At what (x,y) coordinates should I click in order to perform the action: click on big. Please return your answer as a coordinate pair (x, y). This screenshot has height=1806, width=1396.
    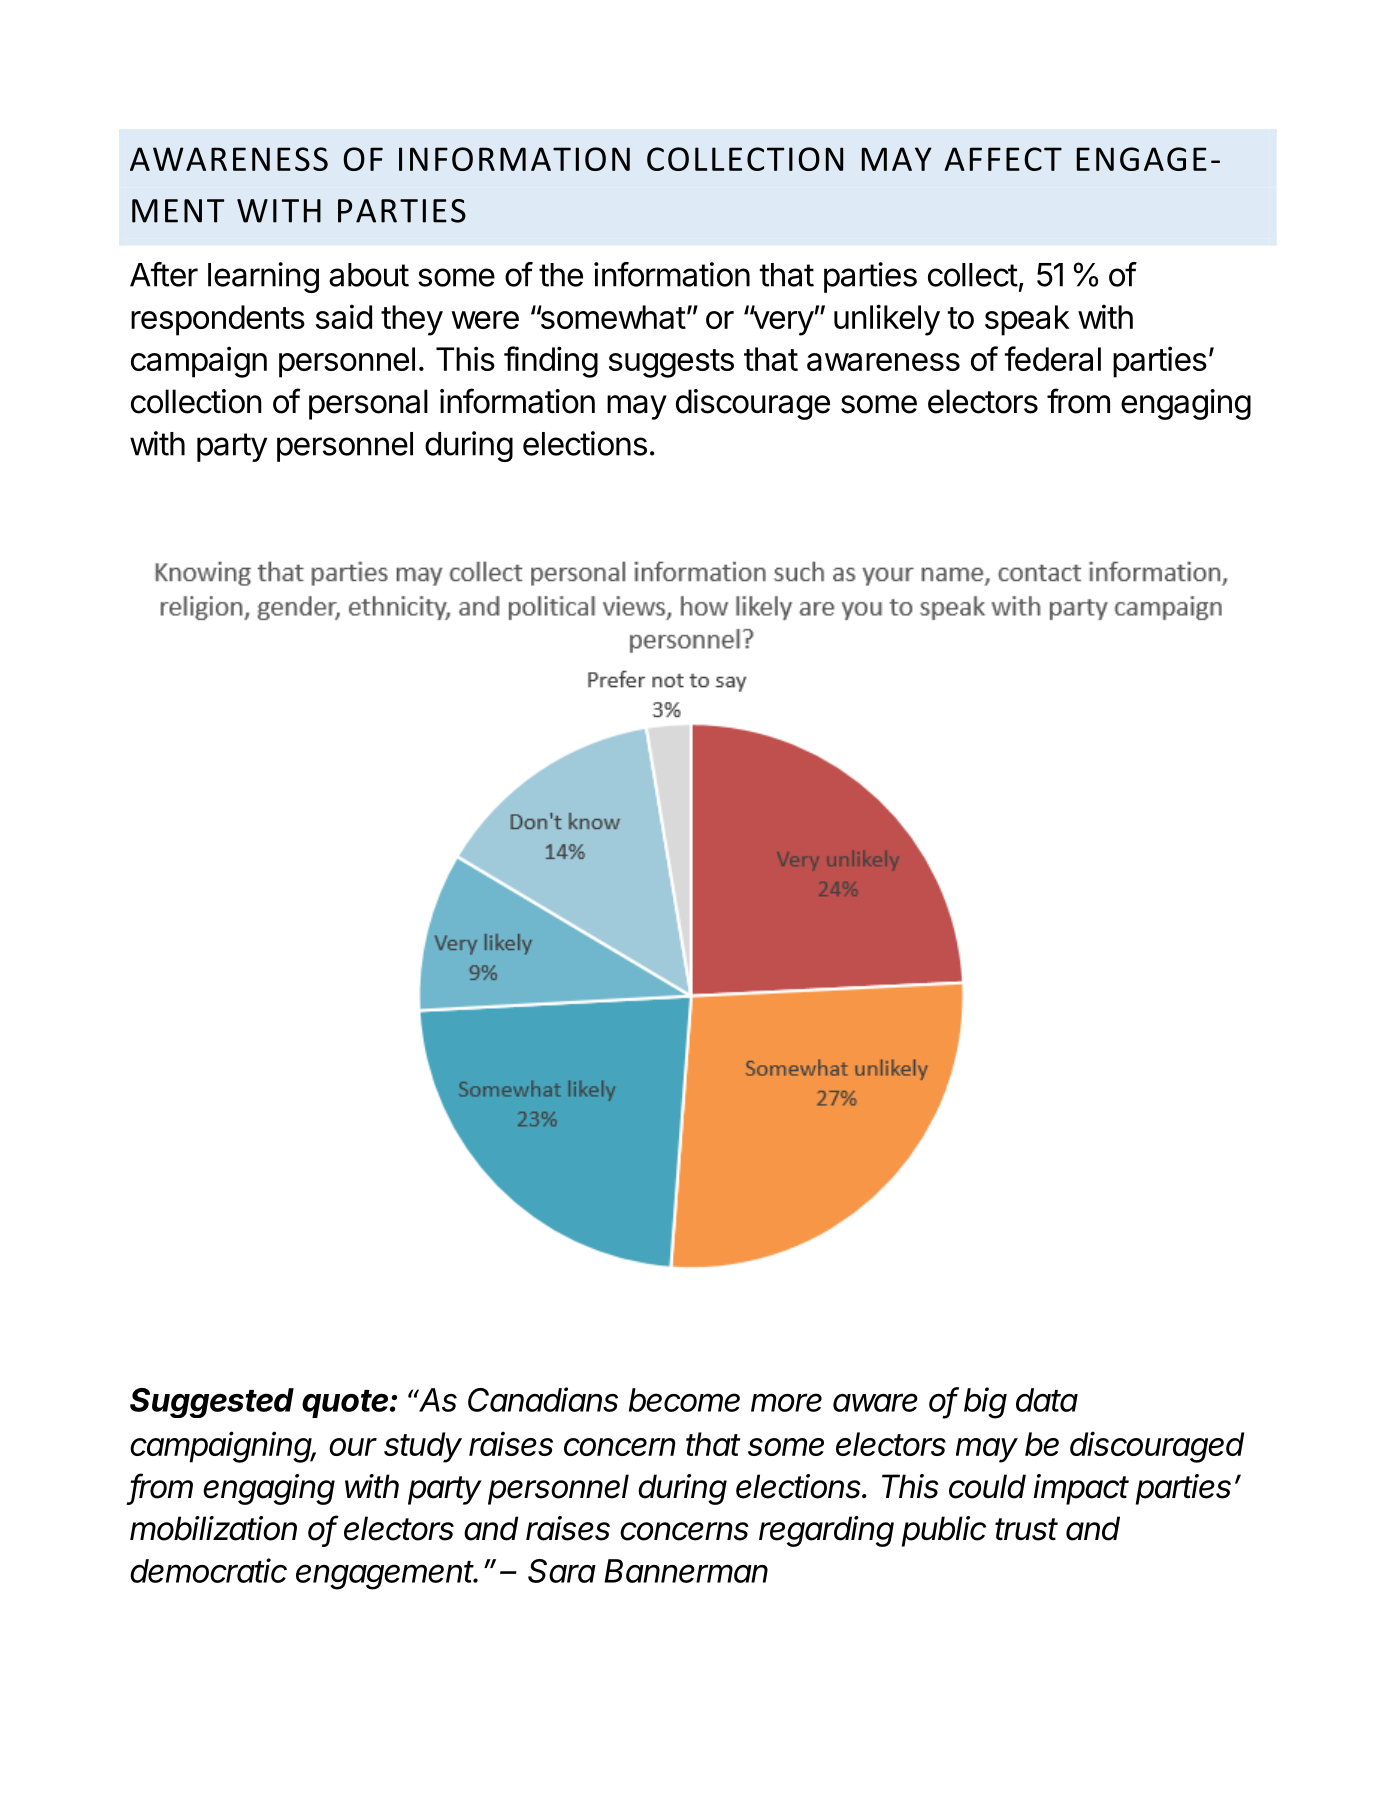
    Looking at the image, I should click on (985, 1403).
